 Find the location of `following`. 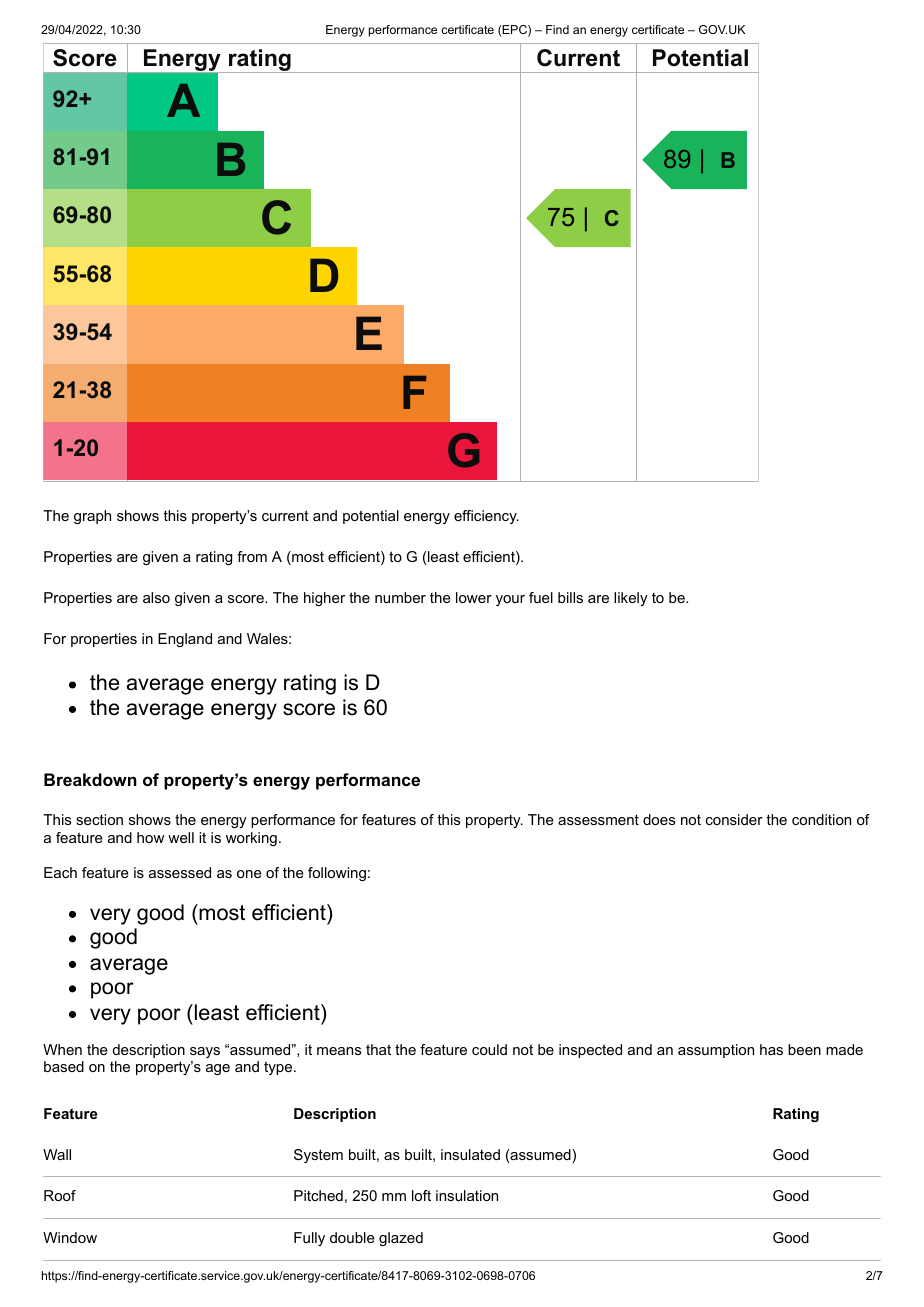

following is located at coordinates (337, 874).
